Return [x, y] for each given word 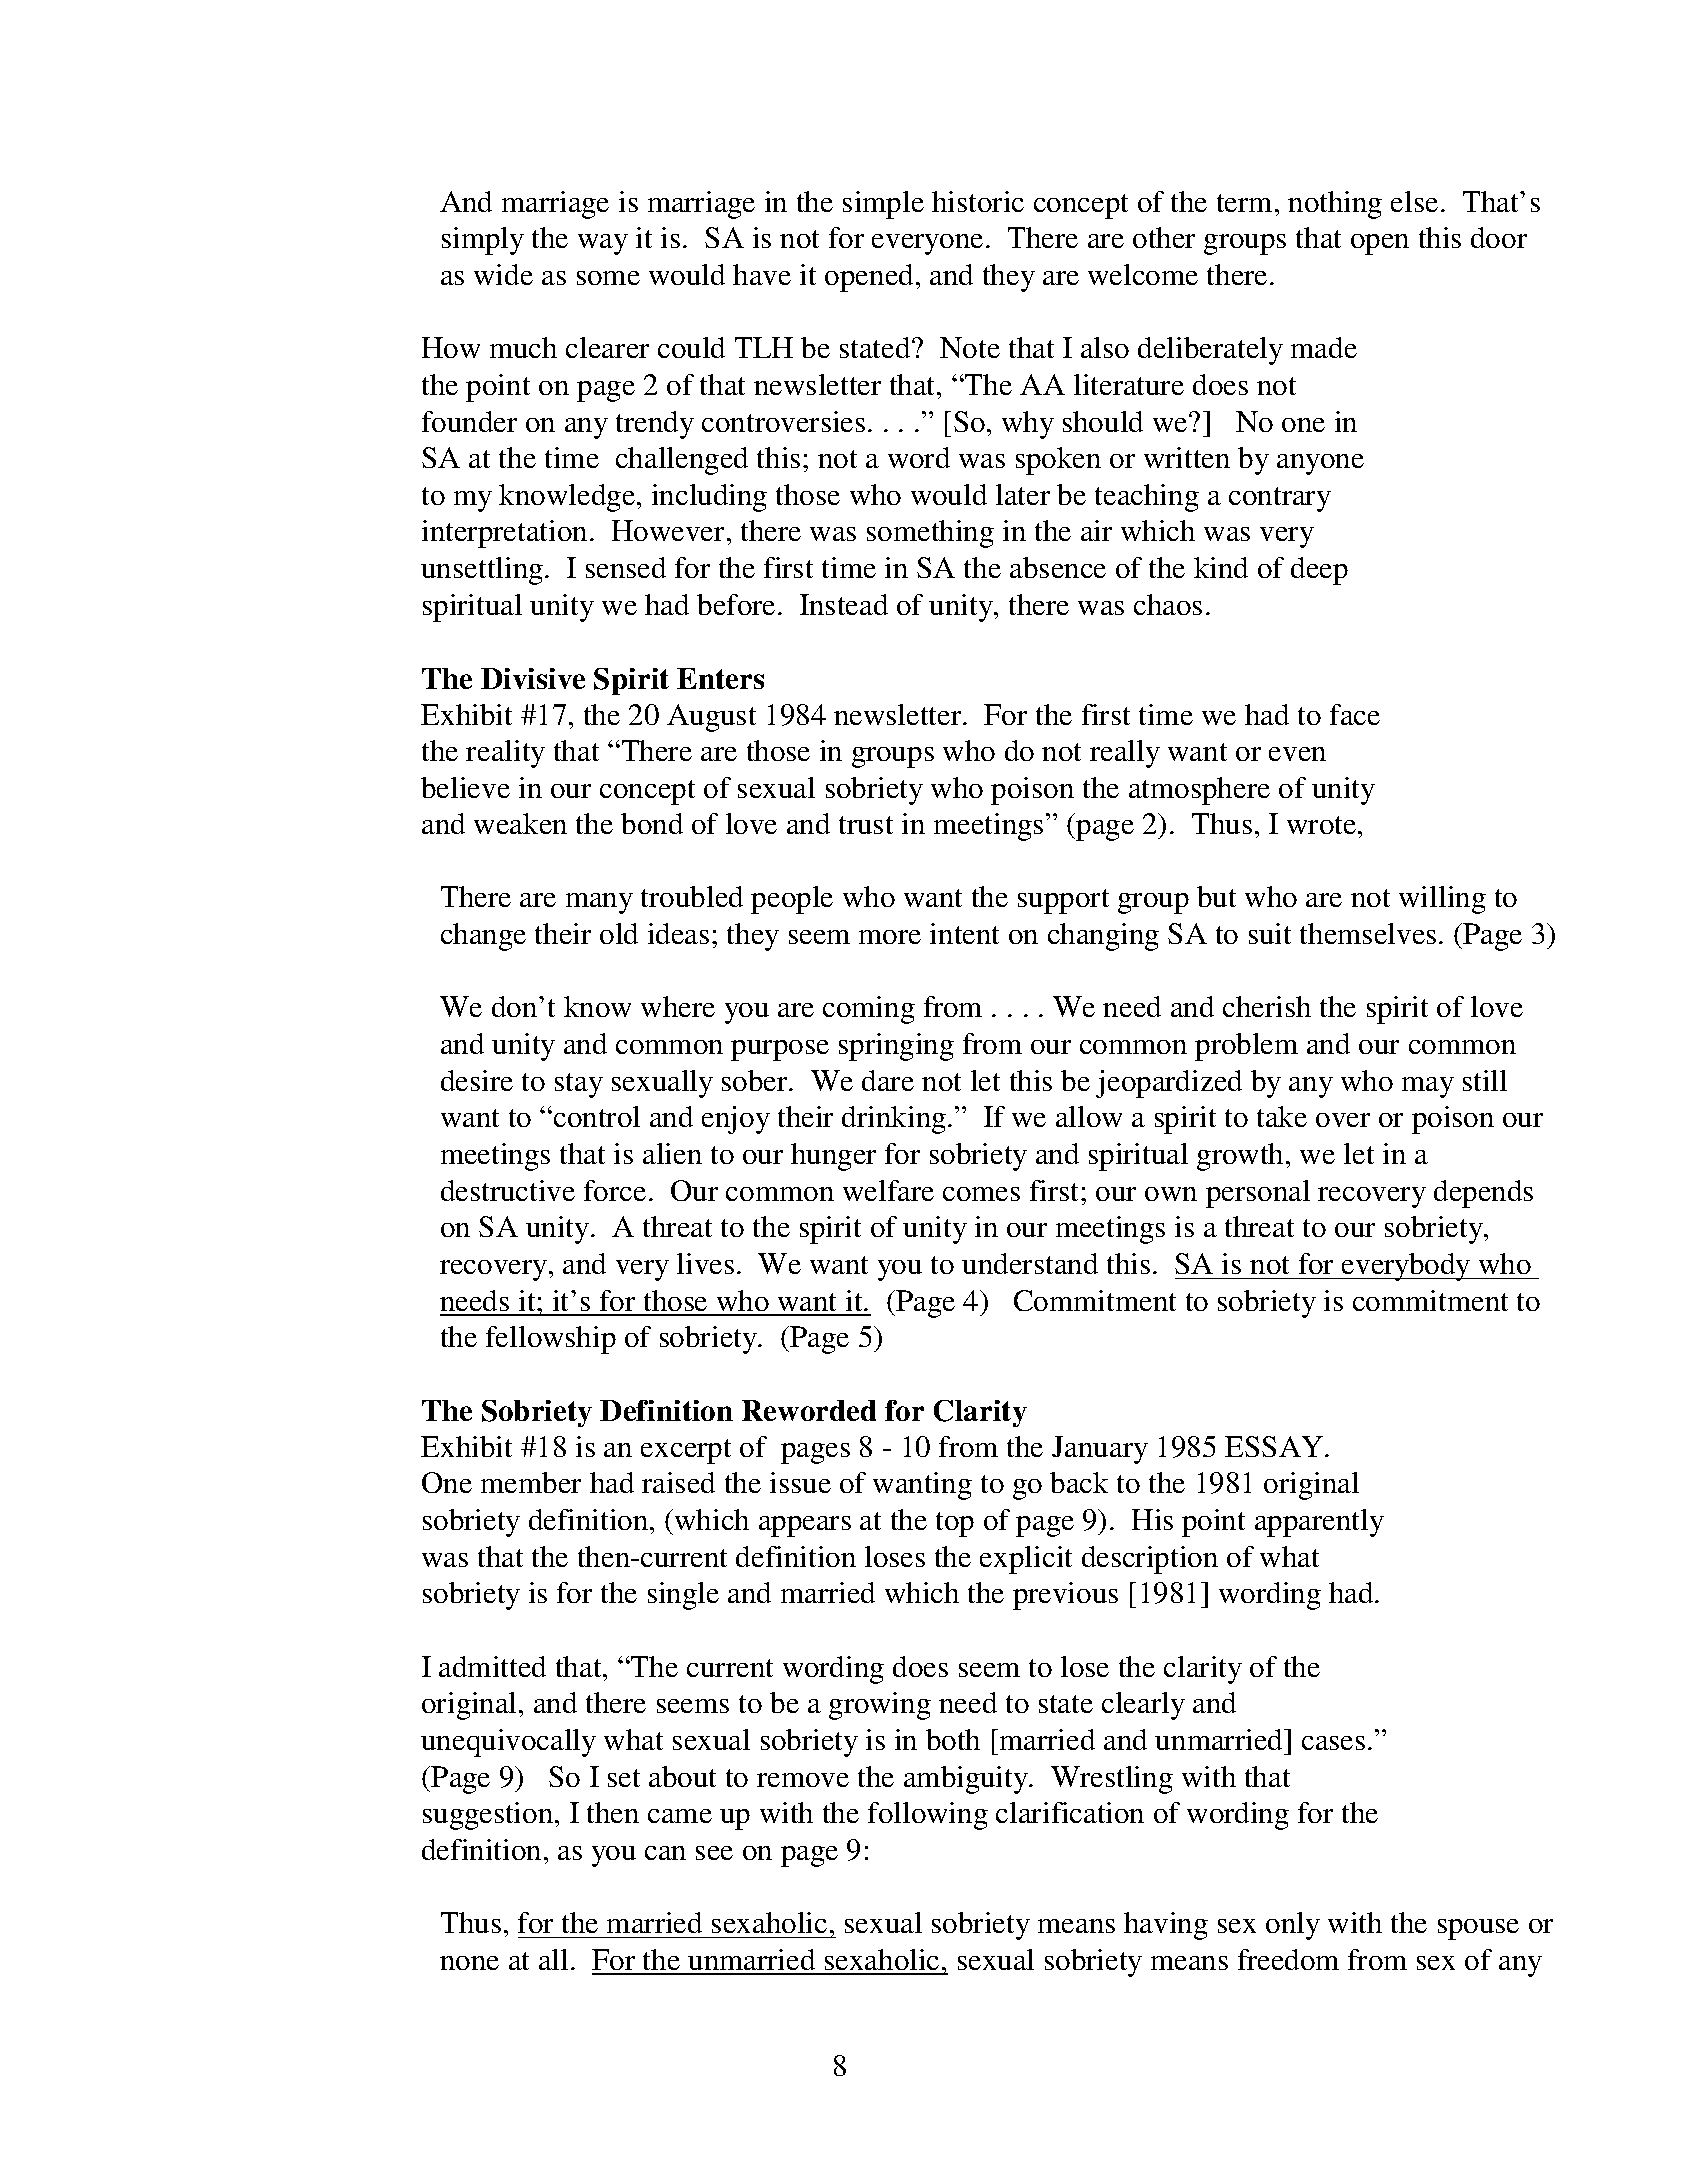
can [665, 1853]
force [615, 1190]
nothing [1335, 205]
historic [978, 201]
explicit [1026, 1560]
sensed [626, 567]
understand [1030, 1263]
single [683, 1596]
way [603, 244]
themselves [1368, 933]
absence [1058, 567]
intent [964, 933]
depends [1483, 1194]
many [599, 903]
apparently [1319, 1523]
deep [1319, 571]
